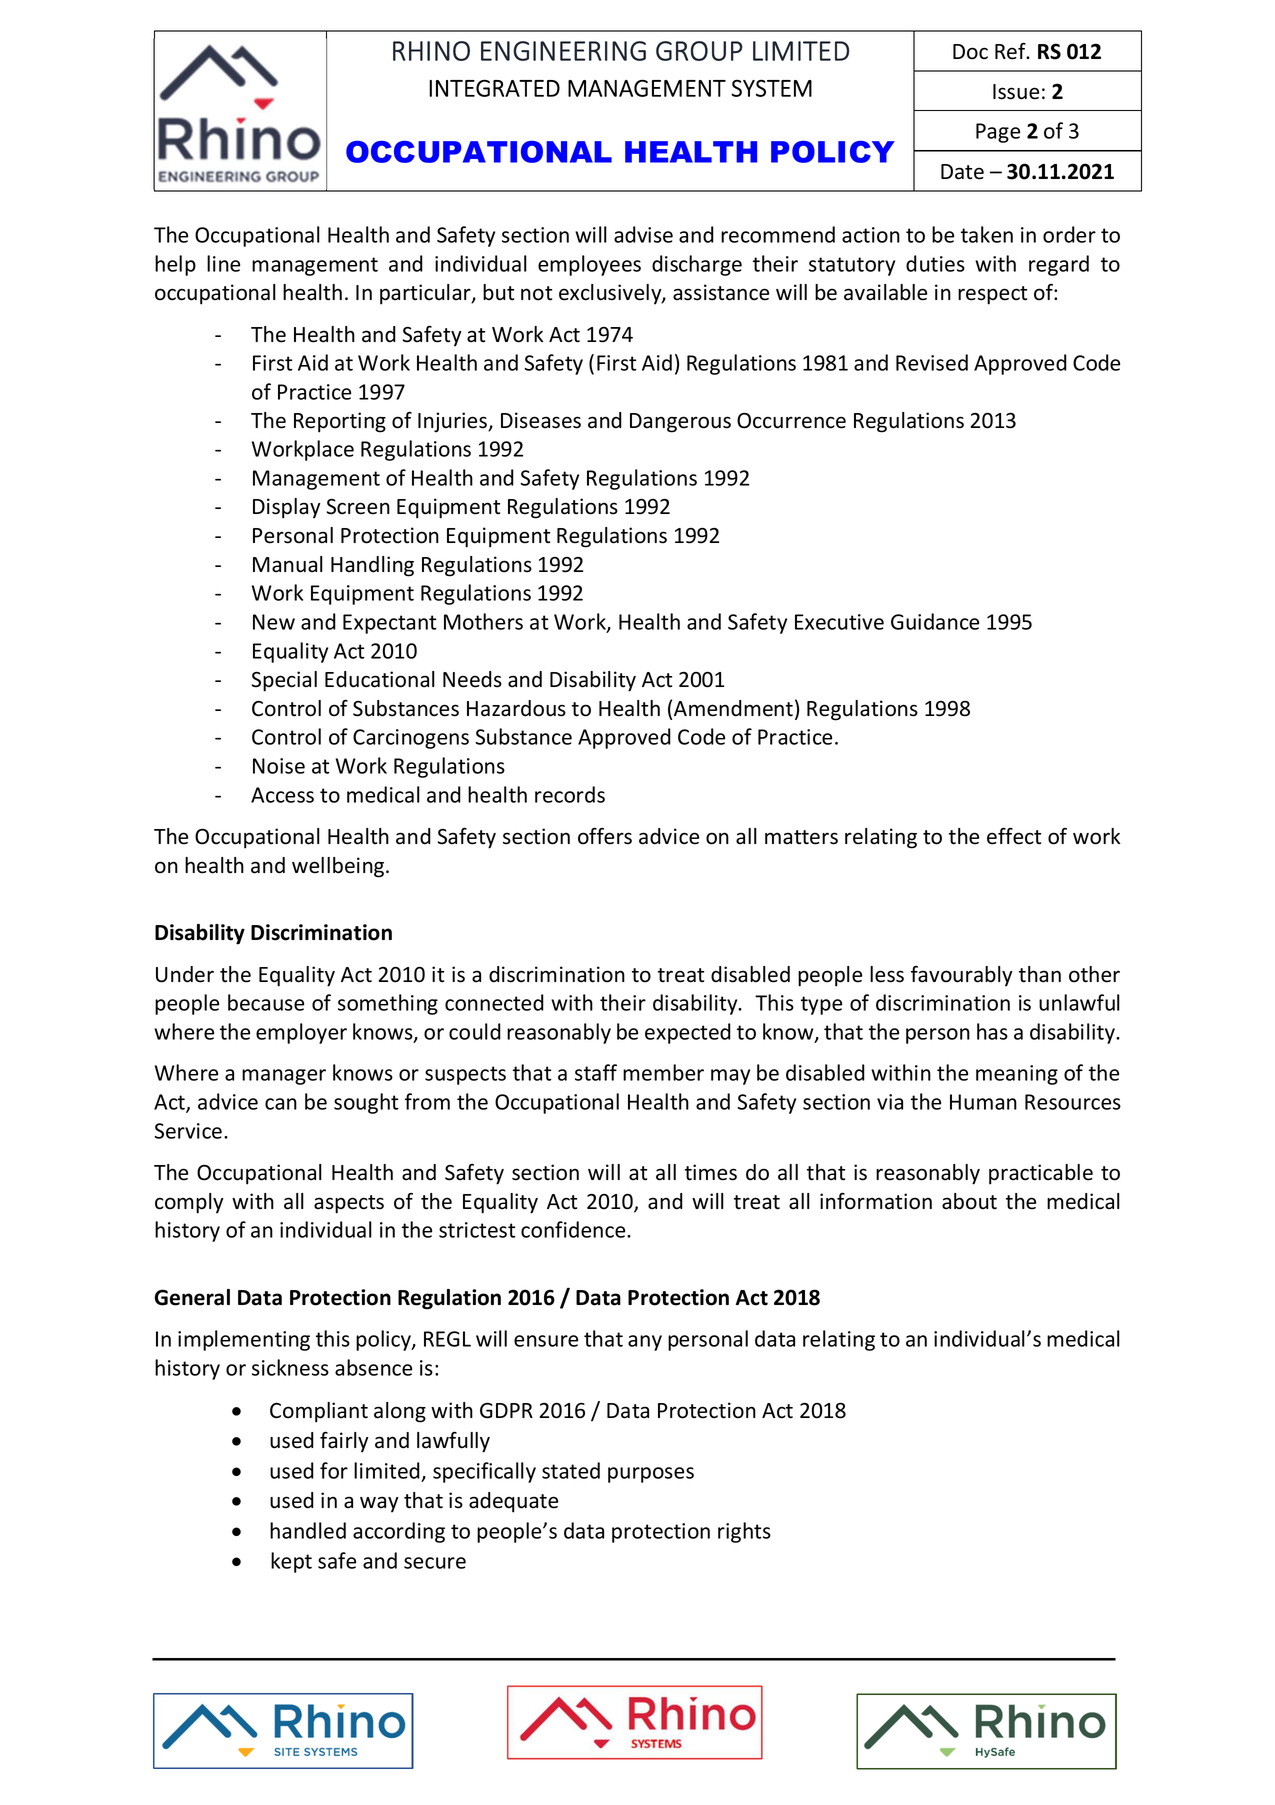  I want to click on handled, so click(308, 1530).
